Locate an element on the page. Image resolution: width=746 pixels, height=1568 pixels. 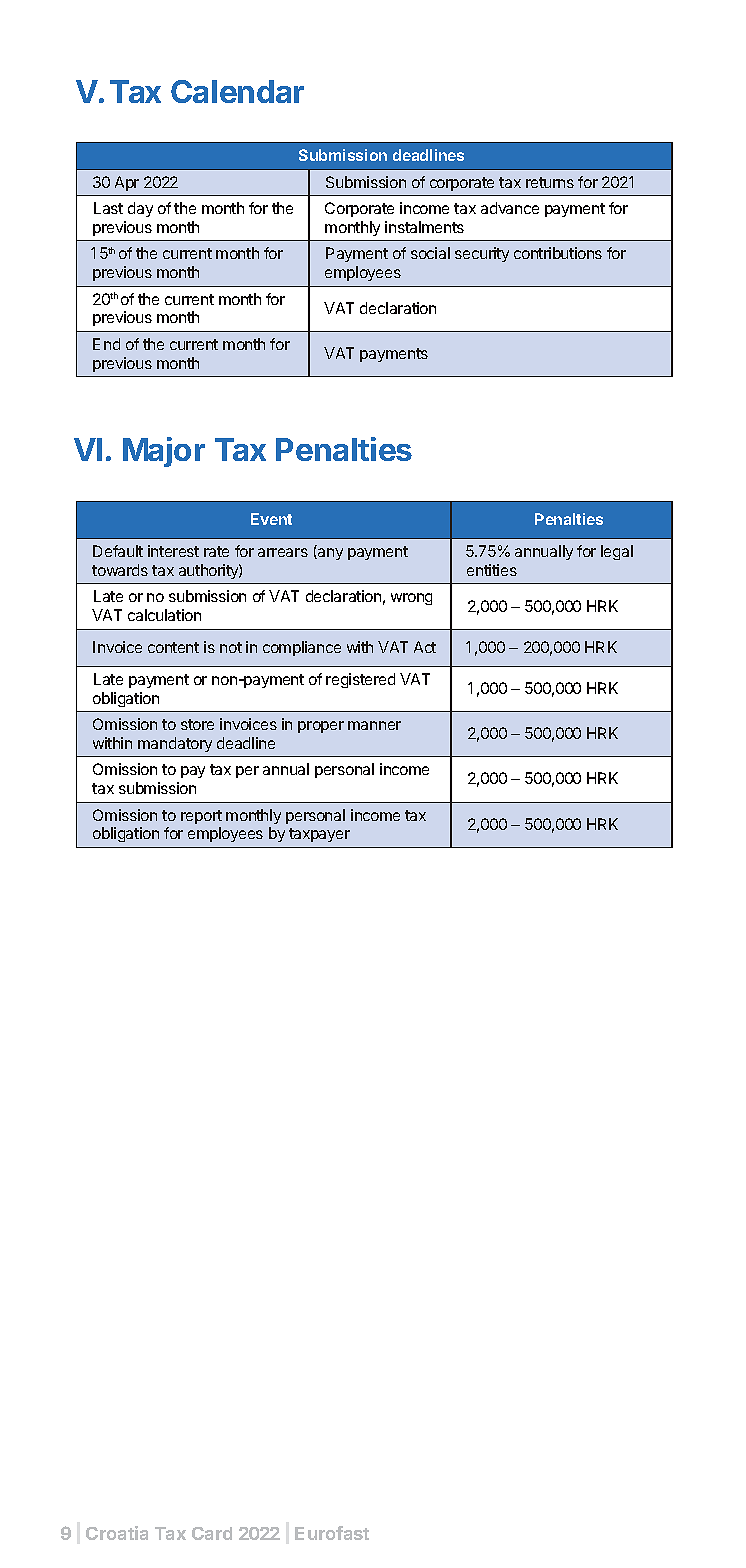
interest is located at coordinates (173, 551).
